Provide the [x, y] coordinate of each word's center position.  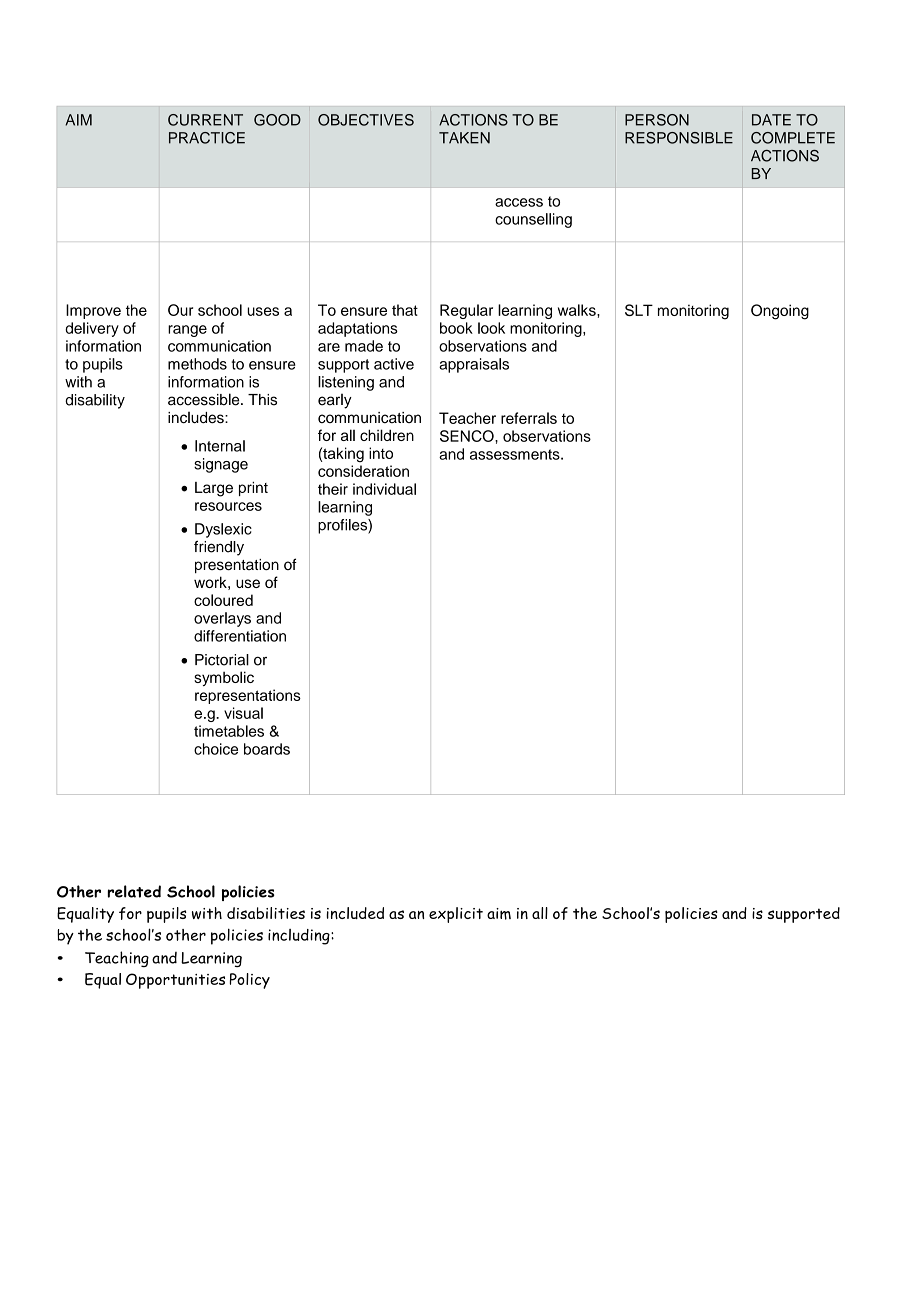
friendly [219, 548]
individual [384, 489]
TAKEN [464, 138]
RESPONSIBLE [679, 138]
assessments [516, 454]
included [355, 913]
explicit [456, 915]
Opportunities [175, 981]
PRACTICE [207, 138]
